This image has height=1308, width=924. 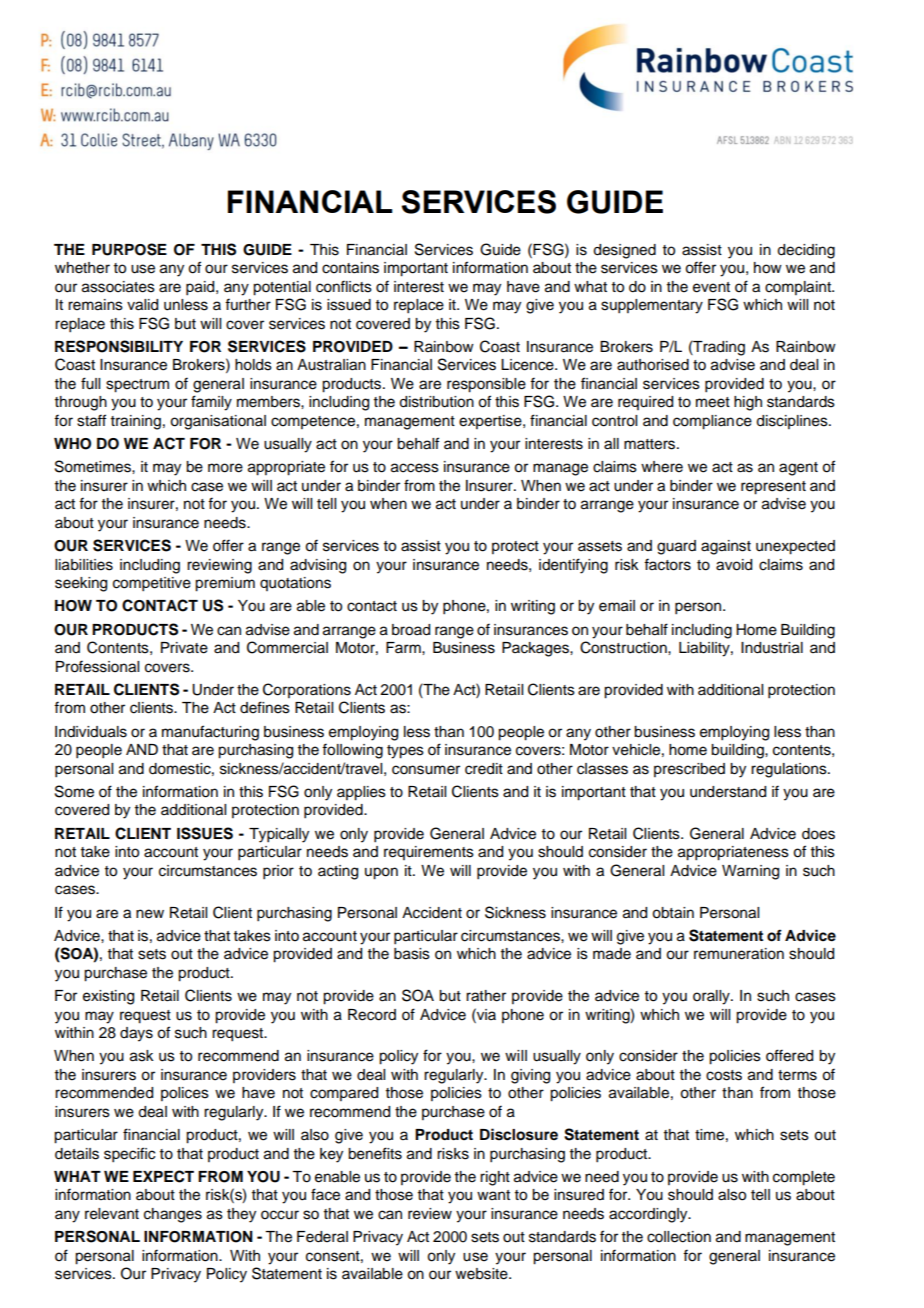 What do you see at coordinates (679, 1237) in the image?
I see `collection` at bounding box center [679, 1237].
